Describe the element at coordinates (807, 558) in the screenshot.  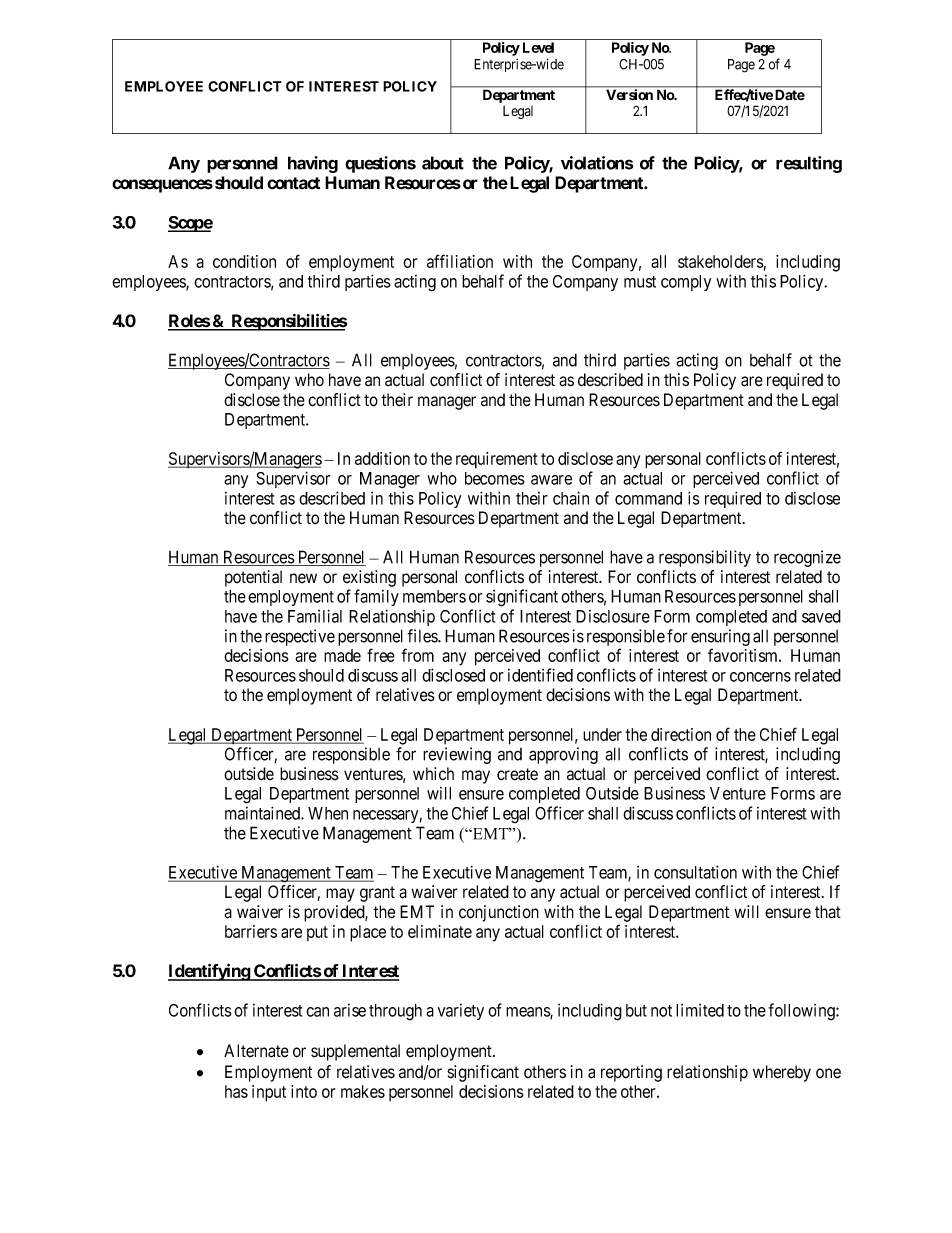
I see `recognize` at that location.
